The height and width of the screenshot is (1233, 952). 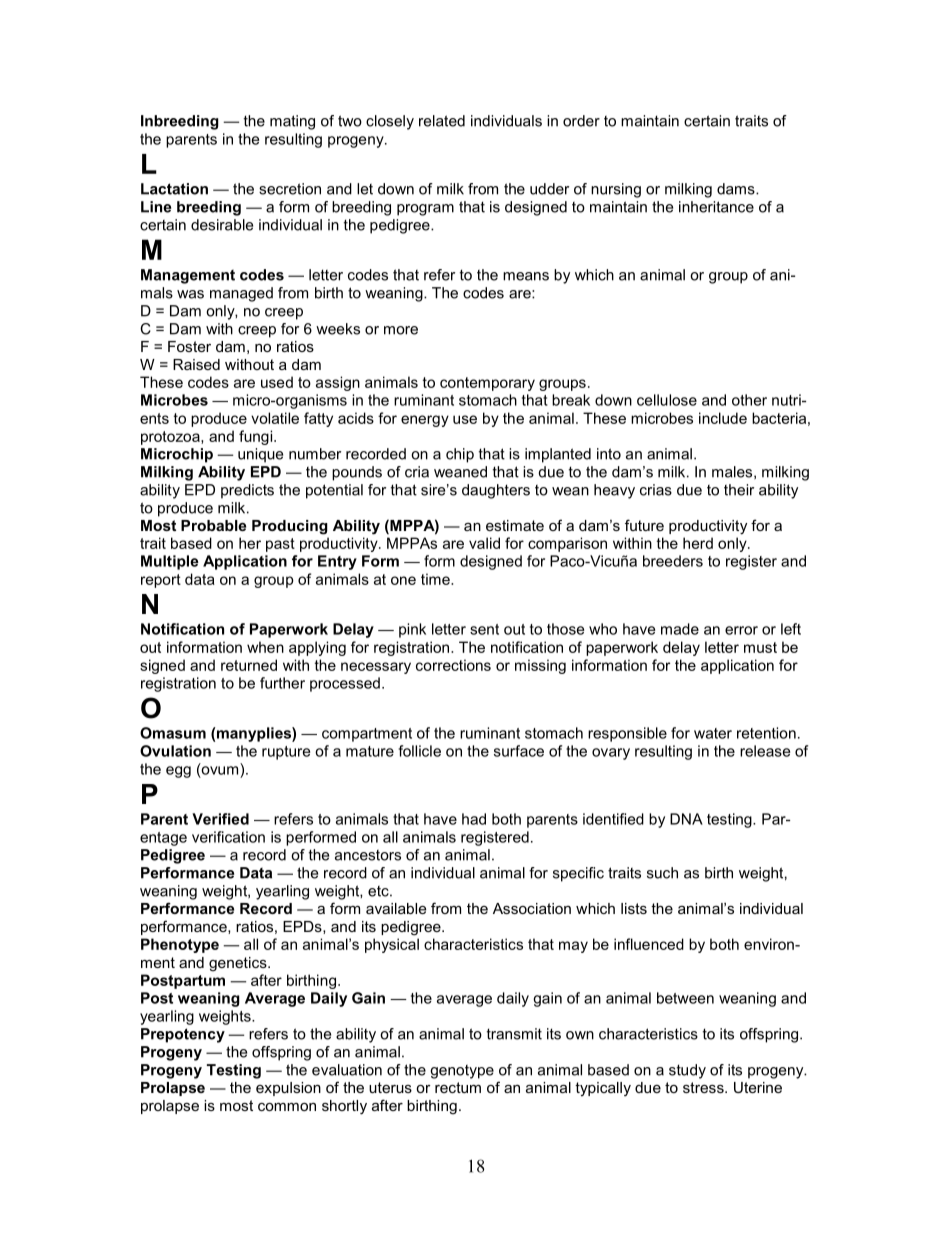 What do you see at coordinates (442, 121) in the screenshot?
I see `related` at bounding box center [442, 121].
